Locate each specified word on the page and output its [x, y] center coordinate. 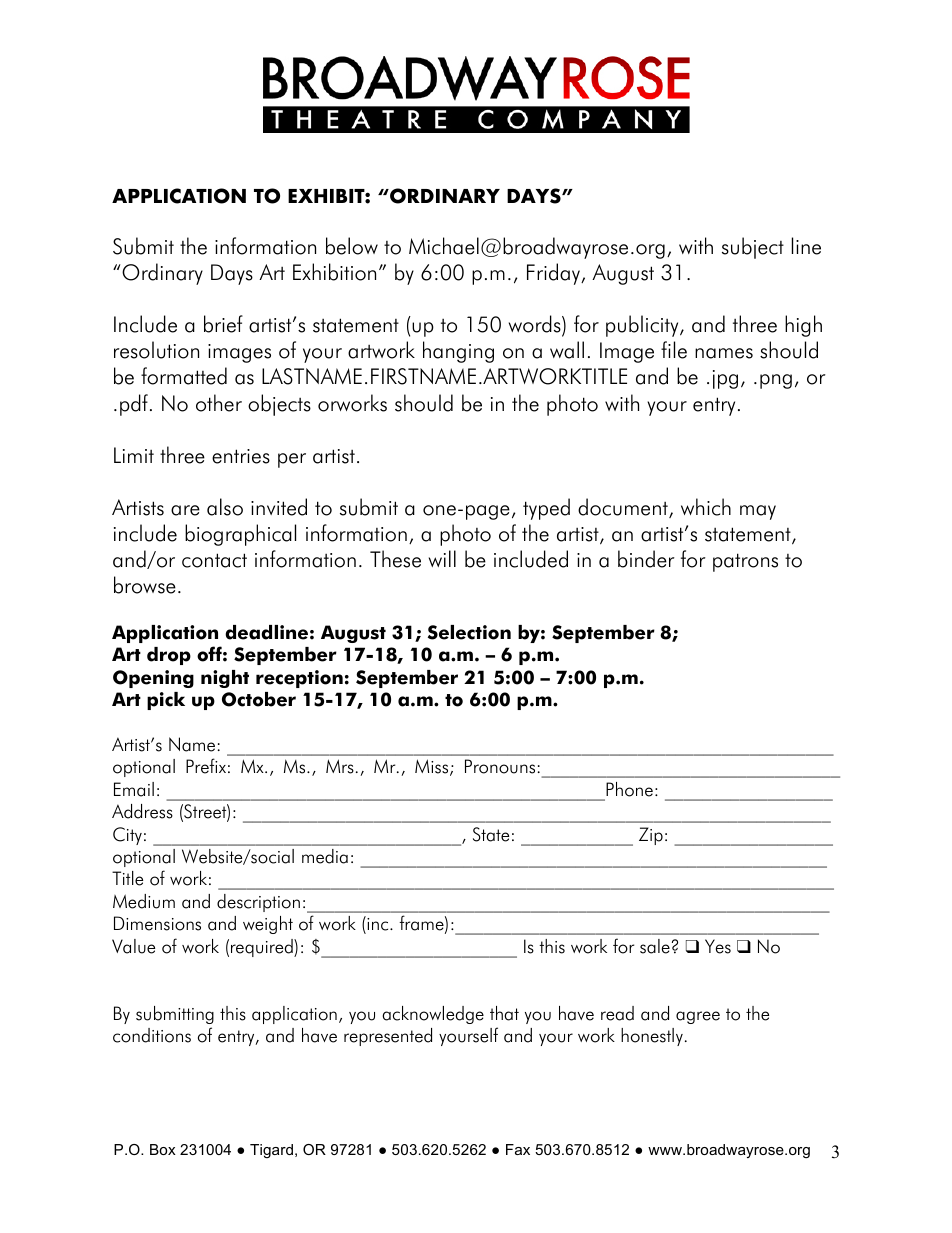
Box [163, 1149]
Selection [469, 632]
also [225, 507]
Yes [718, 946]
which [706, 507]
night [225, 679]
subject [753, 248]
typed [546, 509]
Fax [518, 1149]
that [504, 1013]
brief [223, 324]
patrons [745, 562]
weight [268, 925]
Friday [554, 274]
